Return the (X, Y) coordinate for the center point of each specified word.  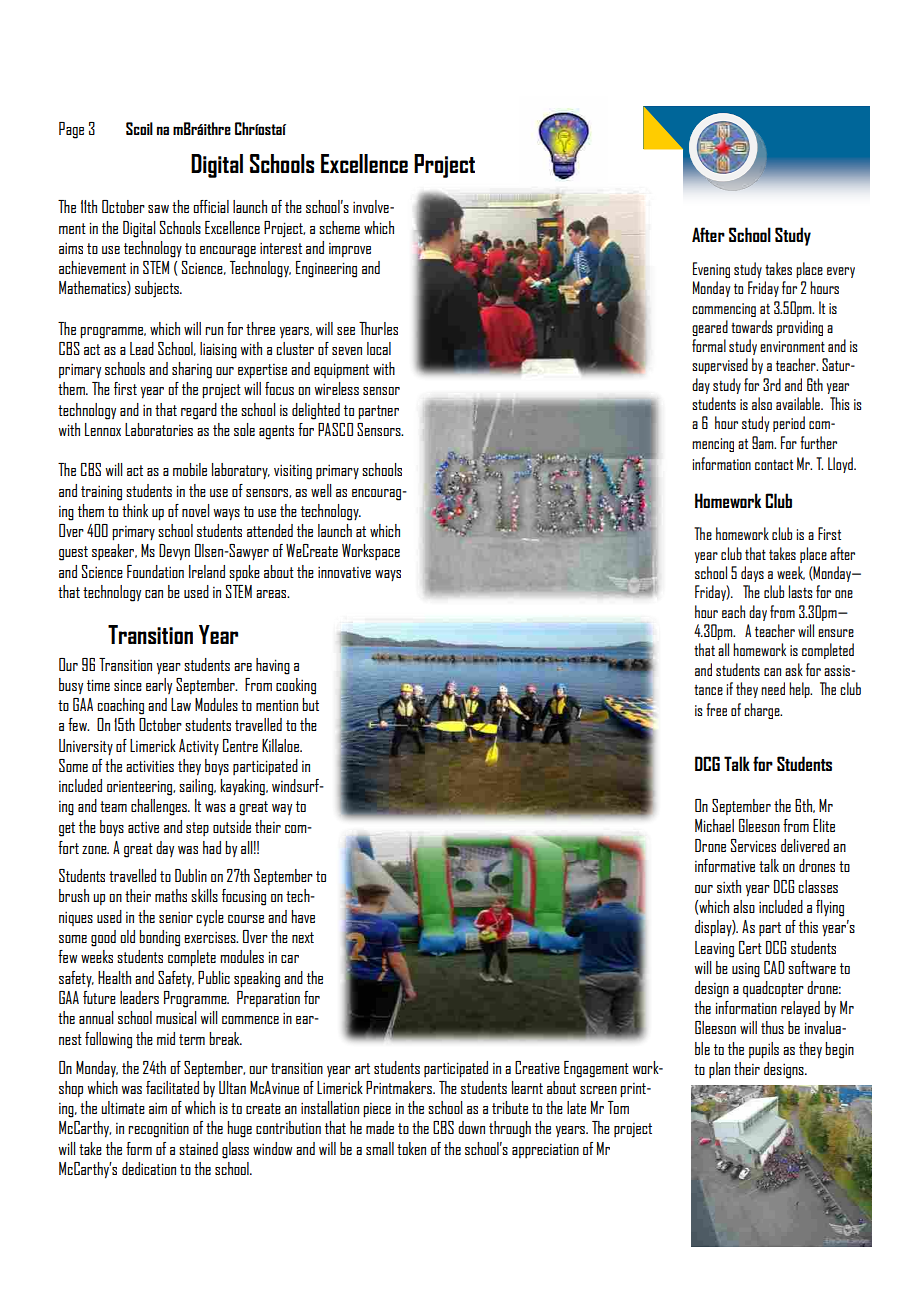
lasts (800, 591)
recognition (158, 1130)
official (211, 206)
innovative (344, 572)
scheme (339, 227)
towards (751, 326)
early (159, 686)
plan (719, 1070)
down (471, 1127)
